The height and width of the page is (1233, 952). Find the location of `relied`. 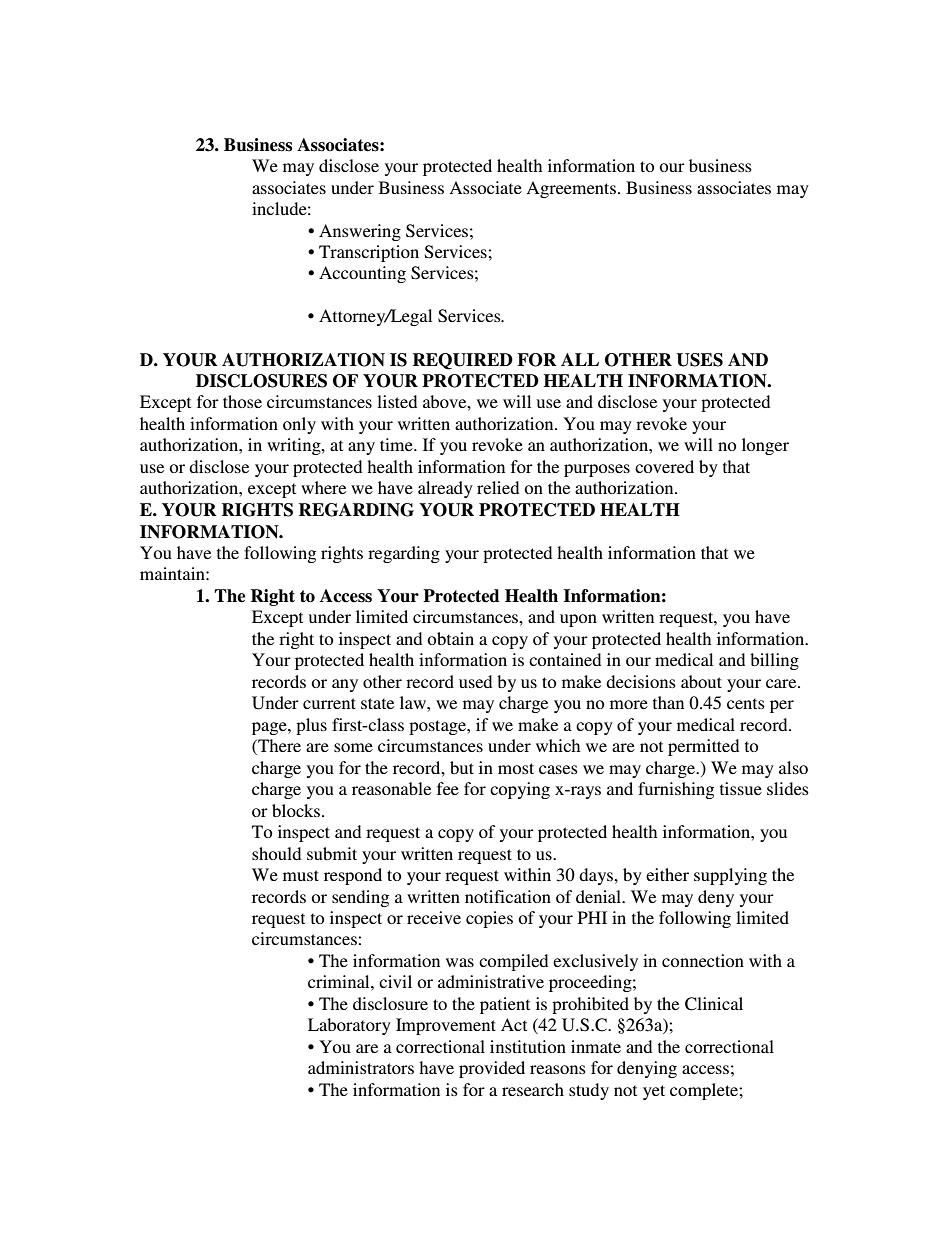

relied is located at coordinates (498, 487).
